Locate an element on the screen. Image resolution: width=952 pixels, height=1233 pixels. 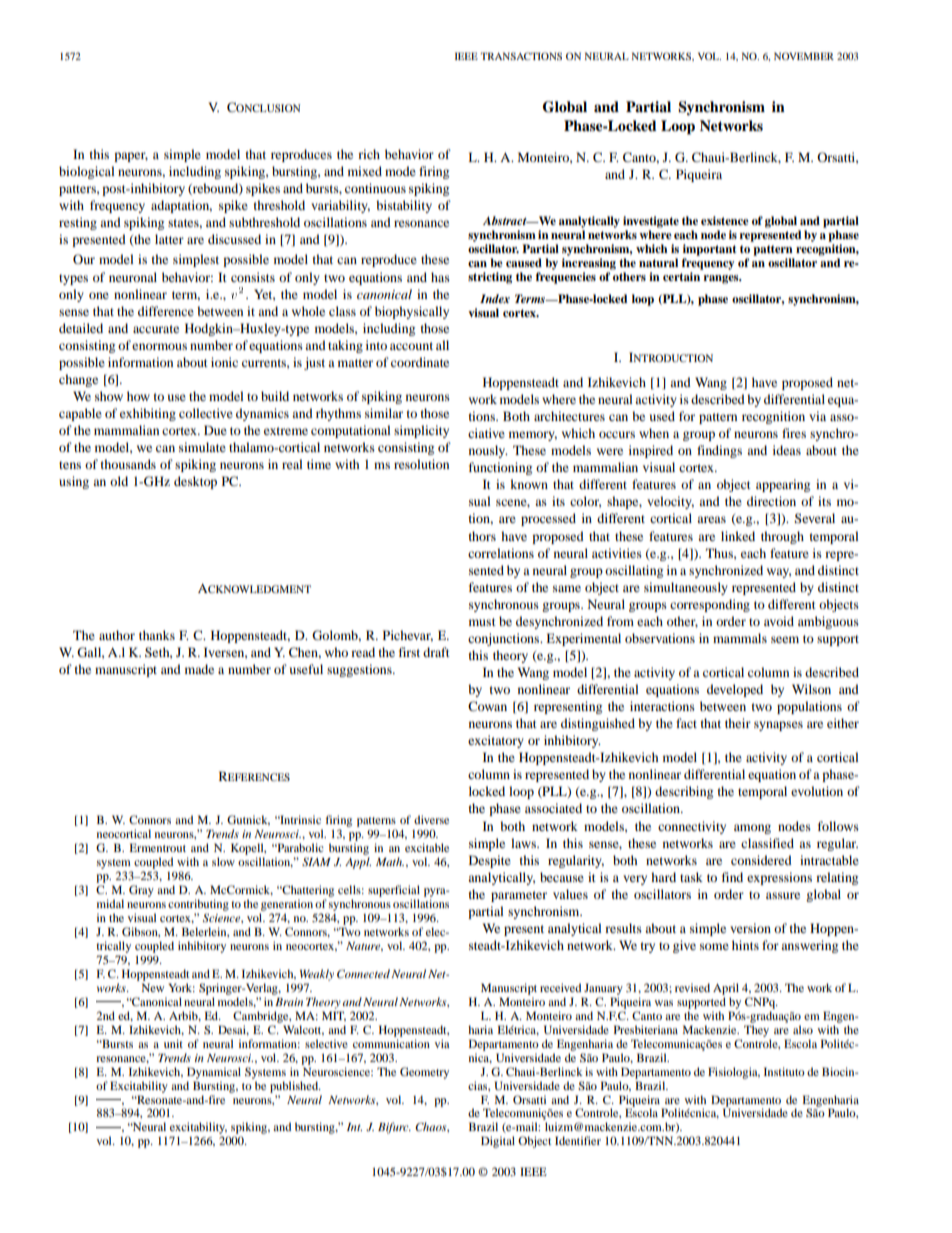
Gray is located at coordinates (141, 891).
